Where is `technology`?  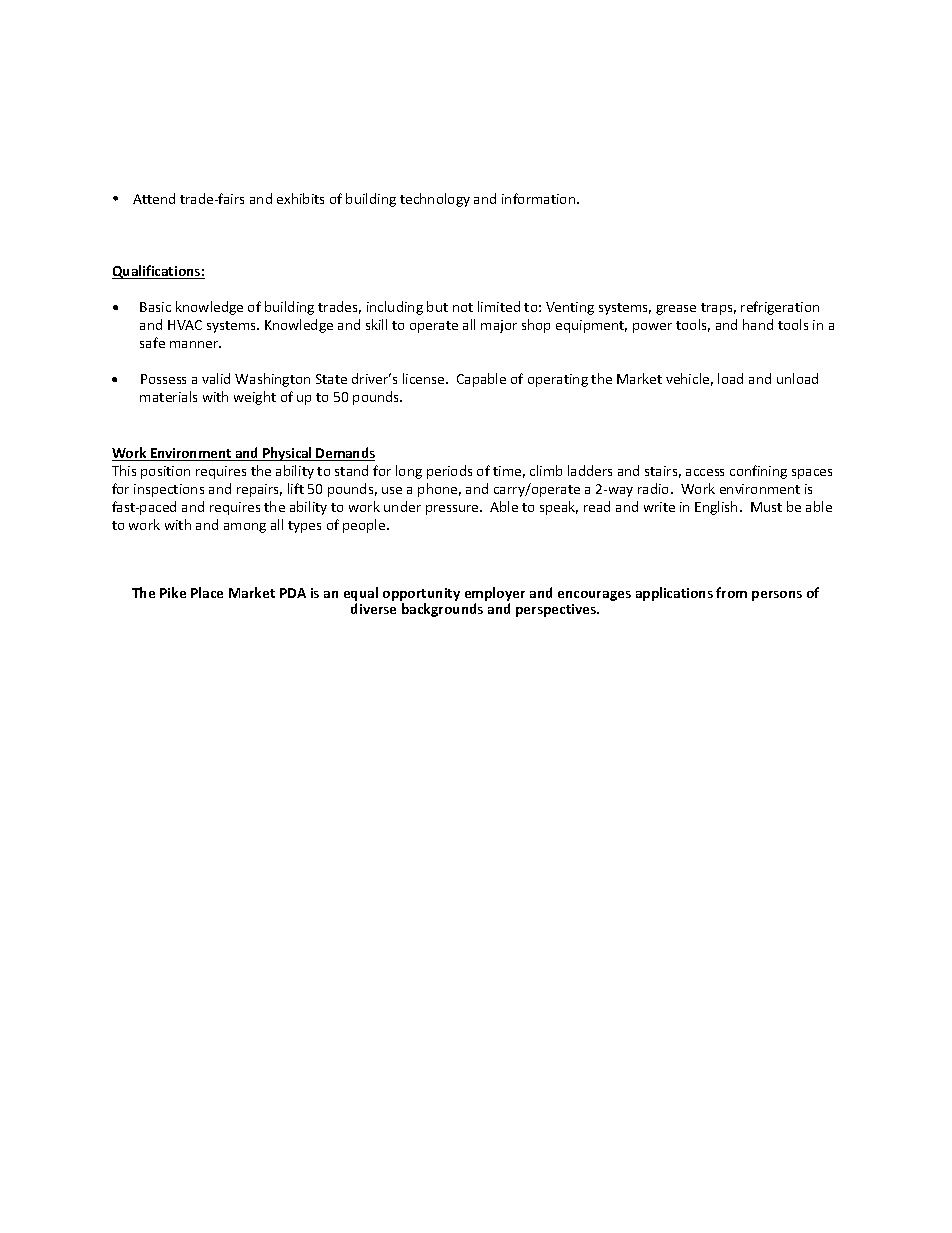 technology is located at coordinates (435, 200).
